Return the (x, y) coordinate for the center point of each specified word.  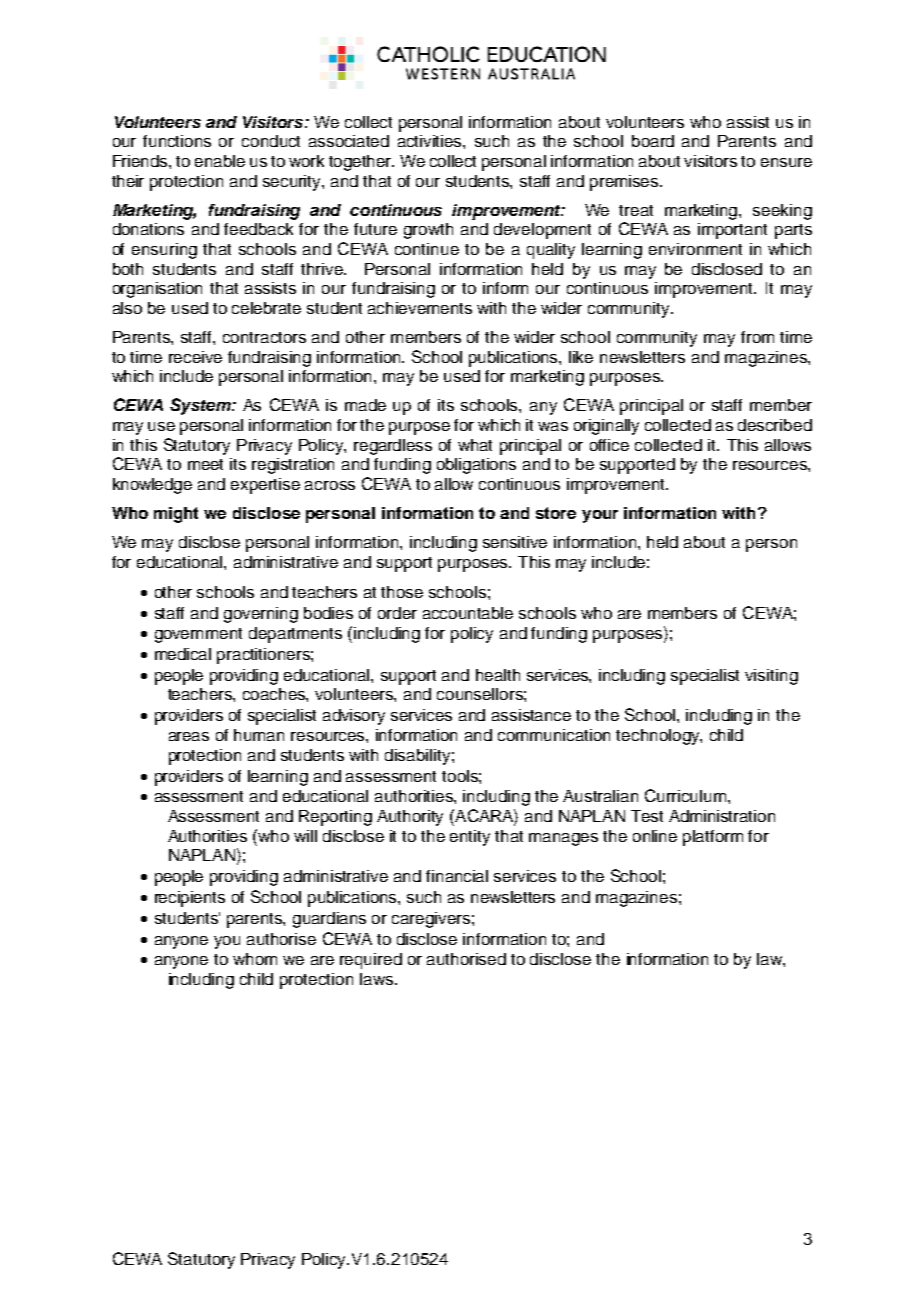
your (600, 516)
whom (255, 959)
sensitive (515, 542)
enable (220, 161)
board (653, 141)
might (176, 515)
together (361, 163)
